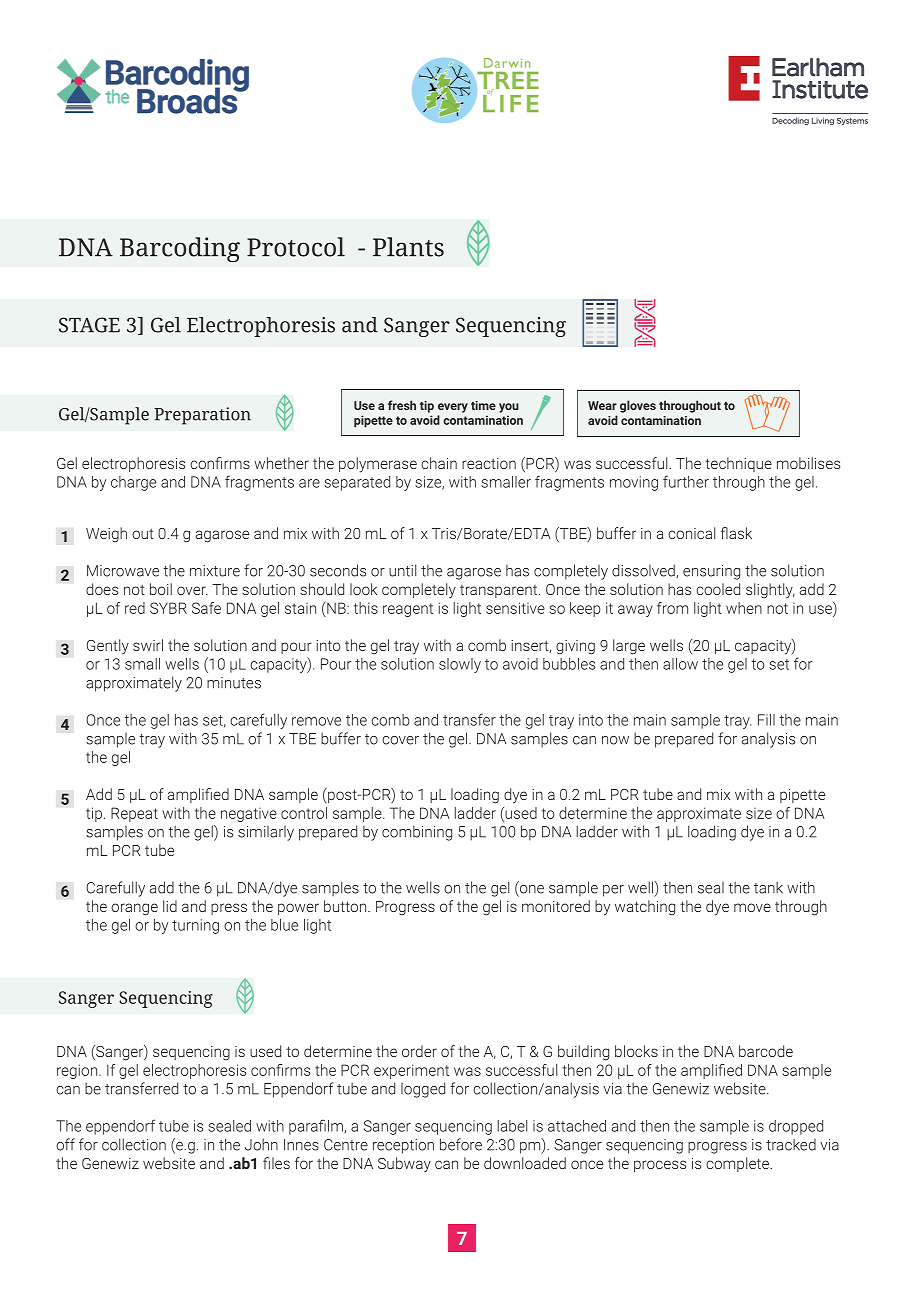  Describe the element at coordinates (768, 887) in the screenshot. I see `tank` at that location.
